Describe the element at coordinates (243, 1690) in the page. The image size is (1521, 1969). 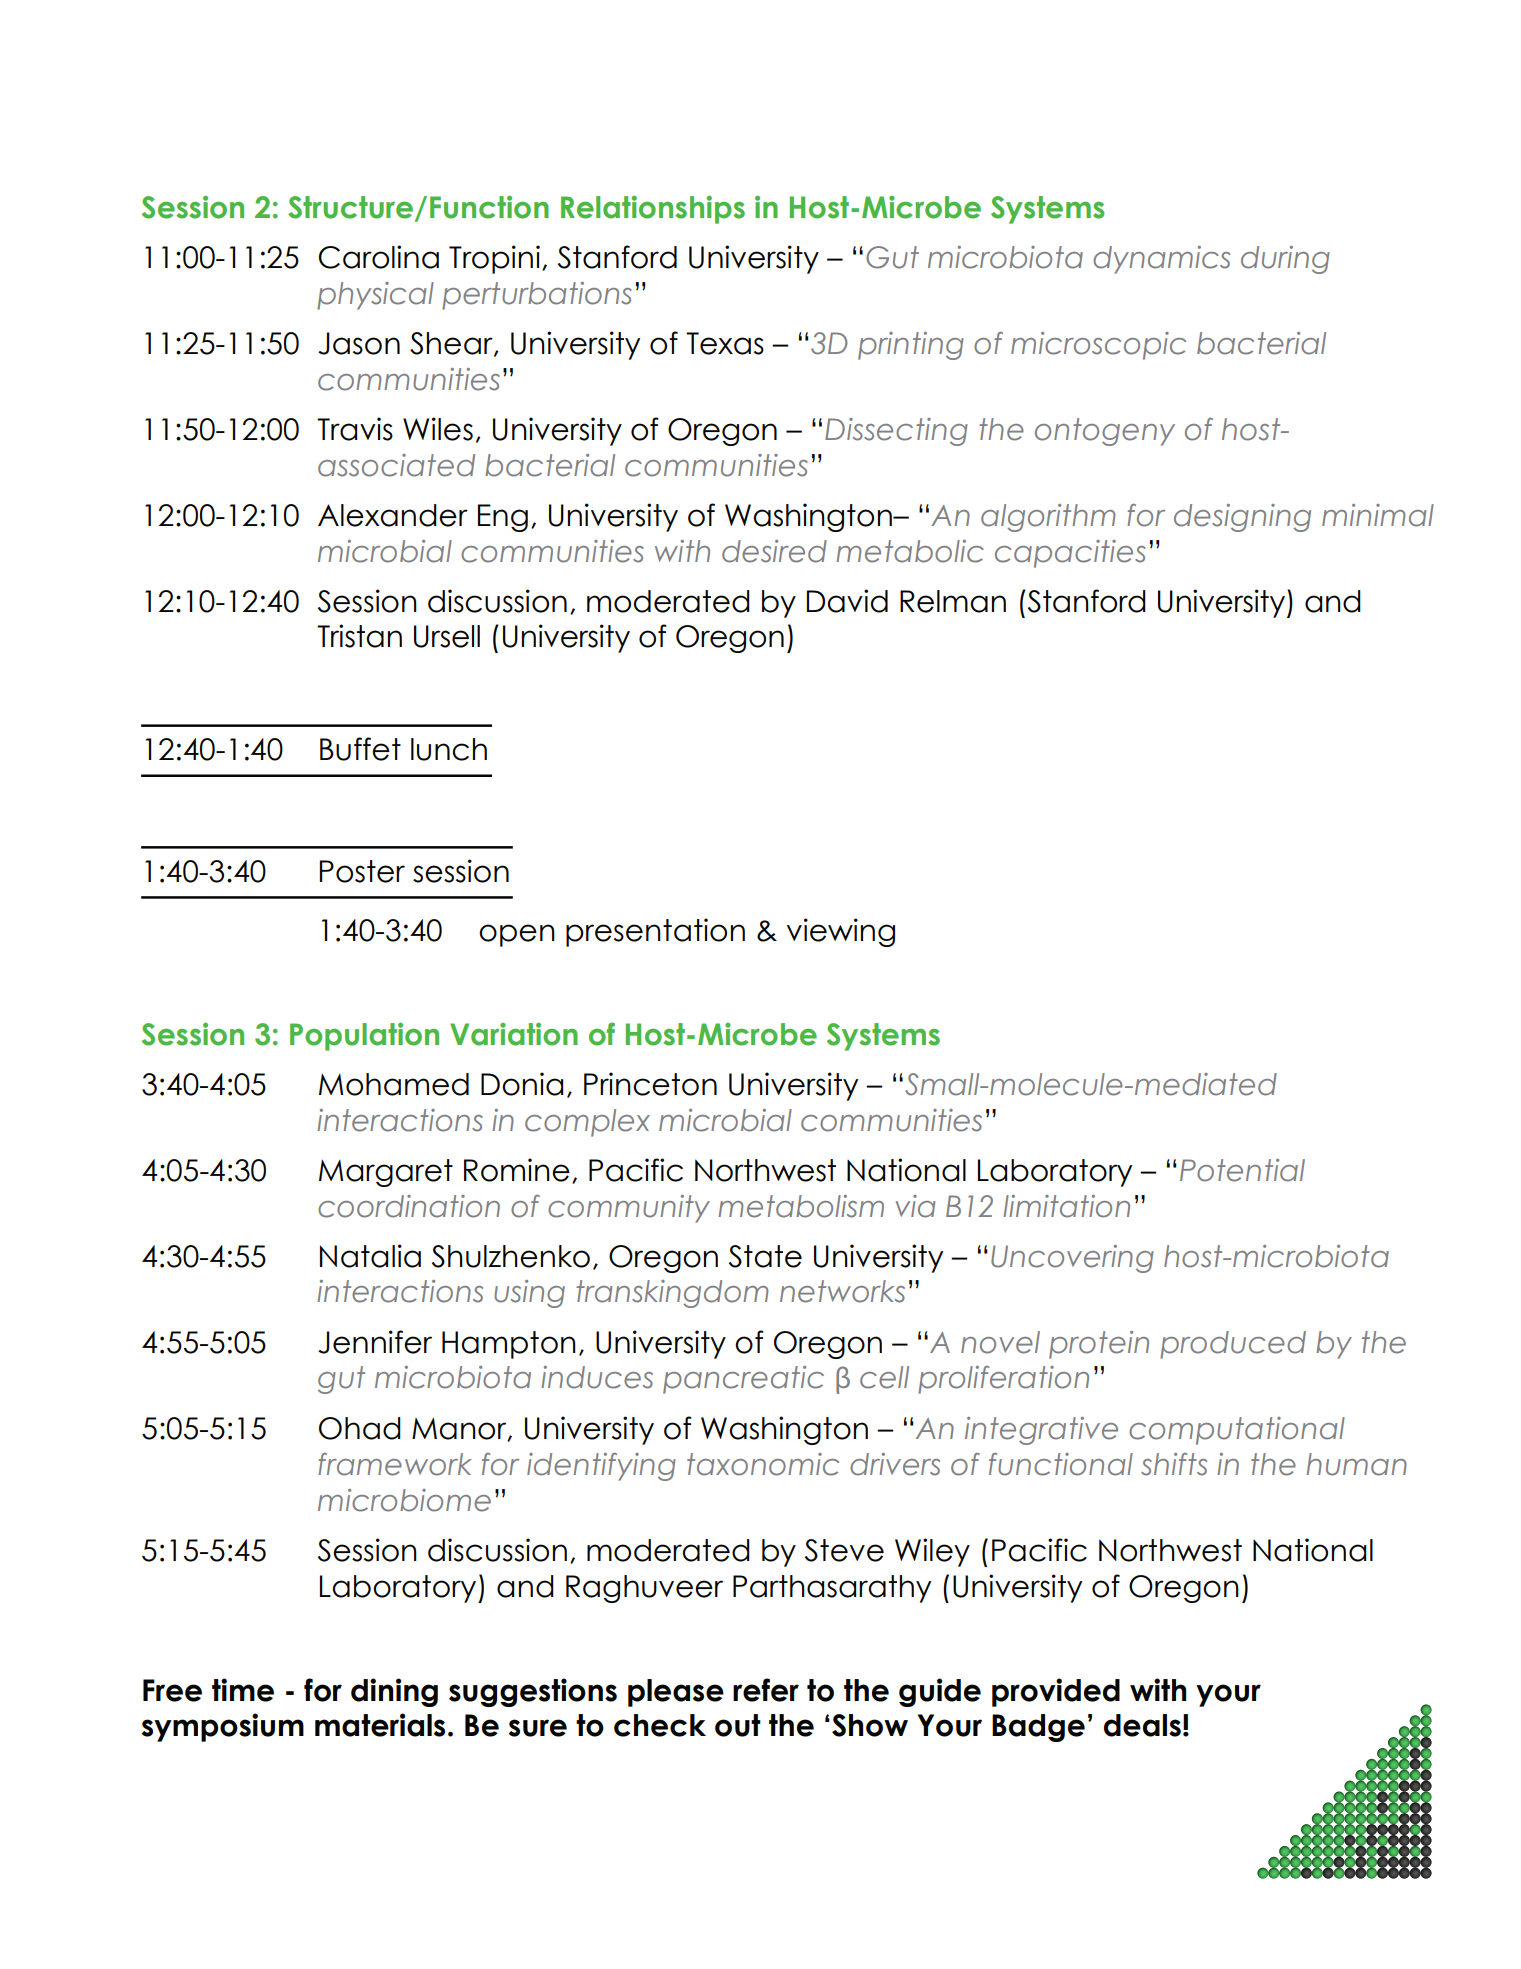
I see `time` at that location.
